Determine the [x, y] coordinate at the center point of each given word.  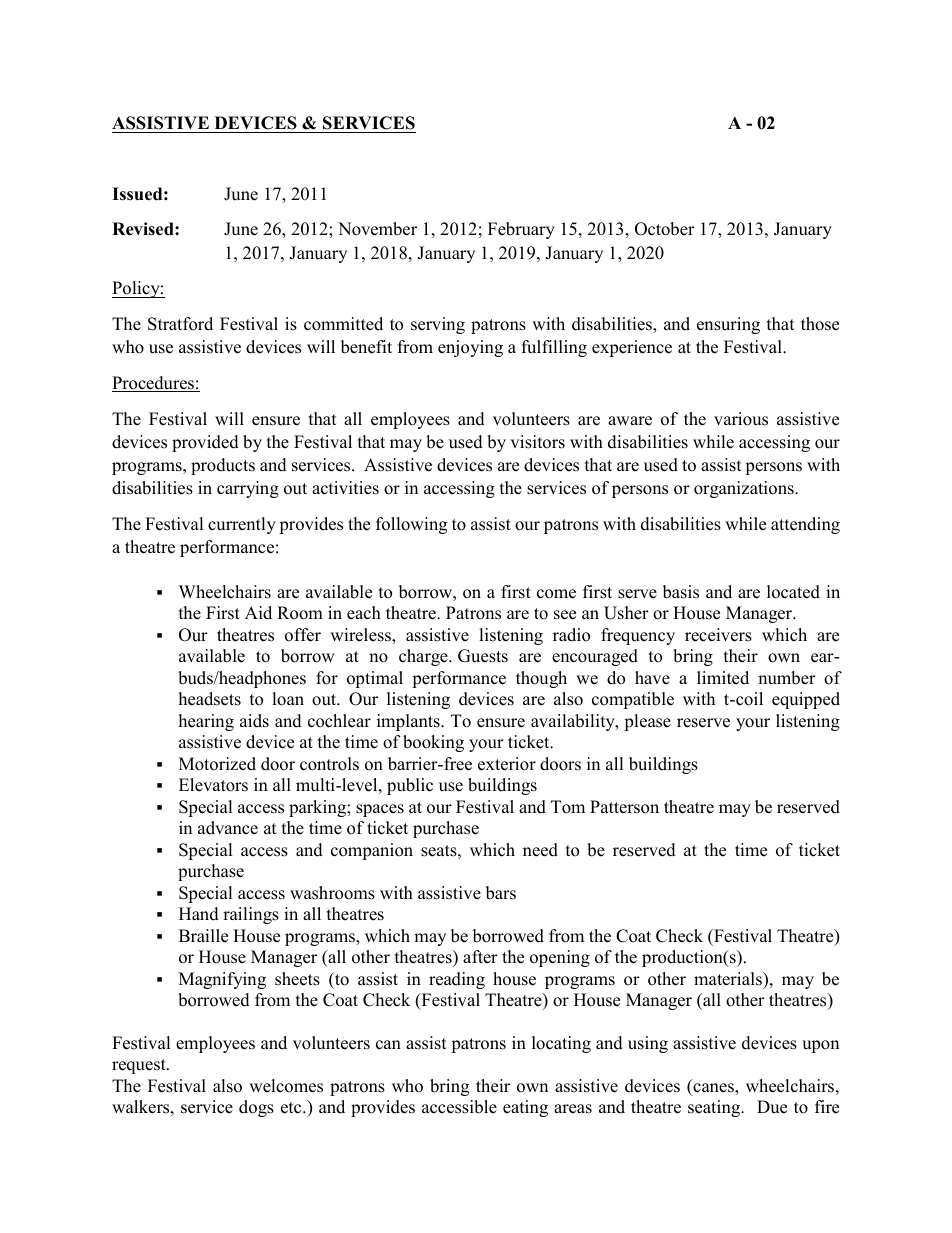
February [521, 230]
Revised [144, 229]
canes [713, 1089]
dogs [256, 1108]
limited [723, 678]
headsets [210, 699]
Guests [483, 656]
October [665, 229]
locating [561, 1044]
